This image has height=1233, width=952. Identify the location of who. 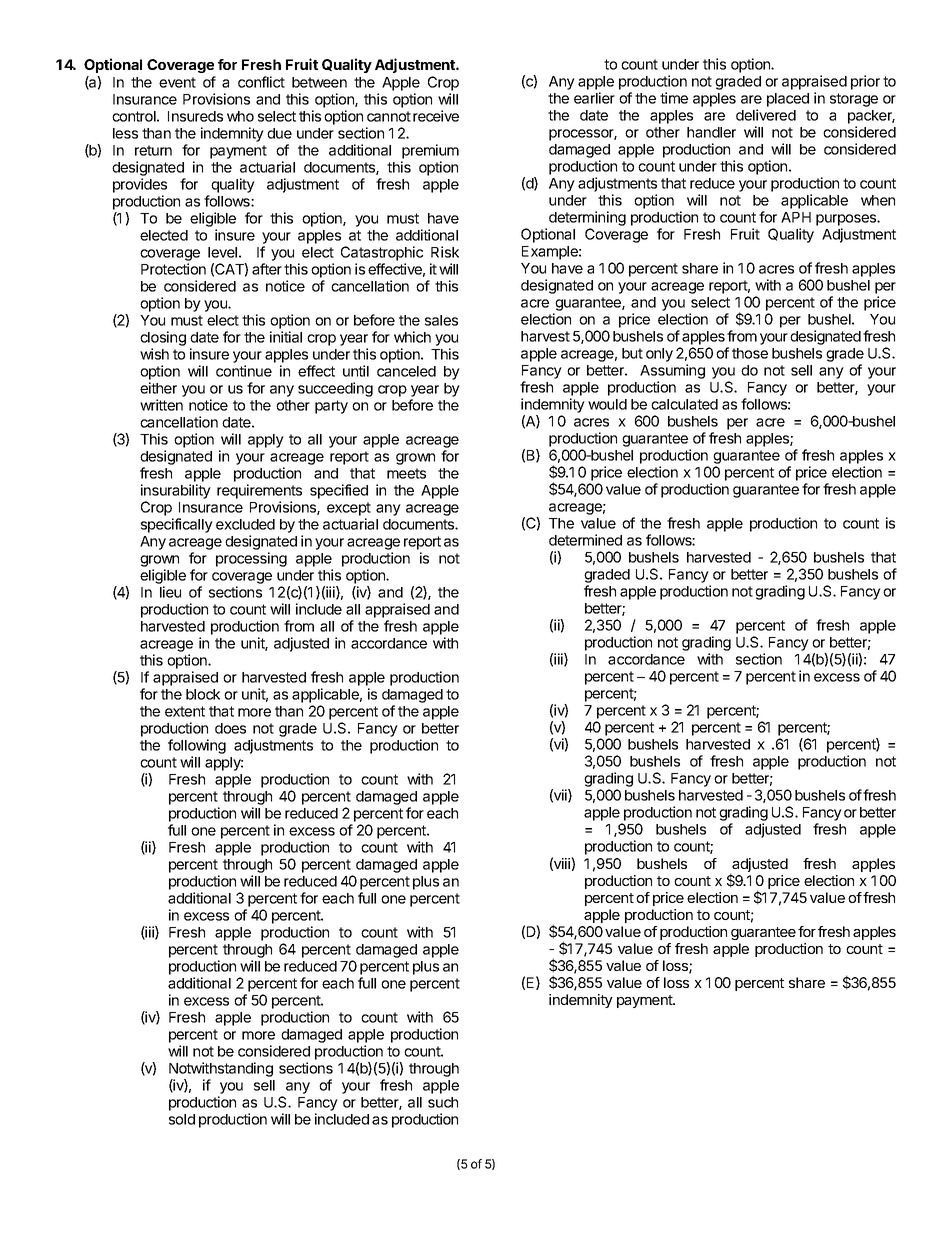
(240, 116).
